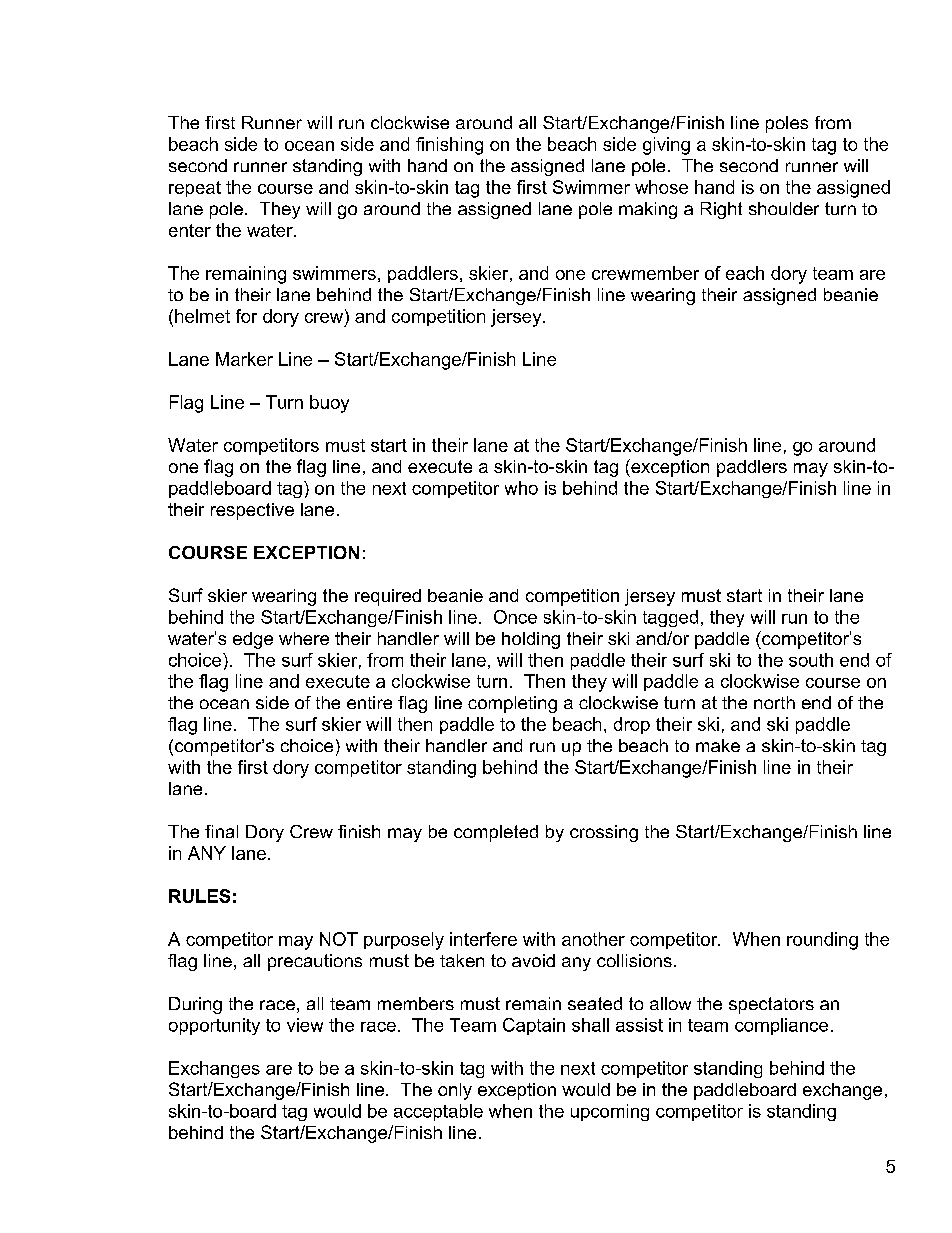  I want to click on final, so click(221, 831).
